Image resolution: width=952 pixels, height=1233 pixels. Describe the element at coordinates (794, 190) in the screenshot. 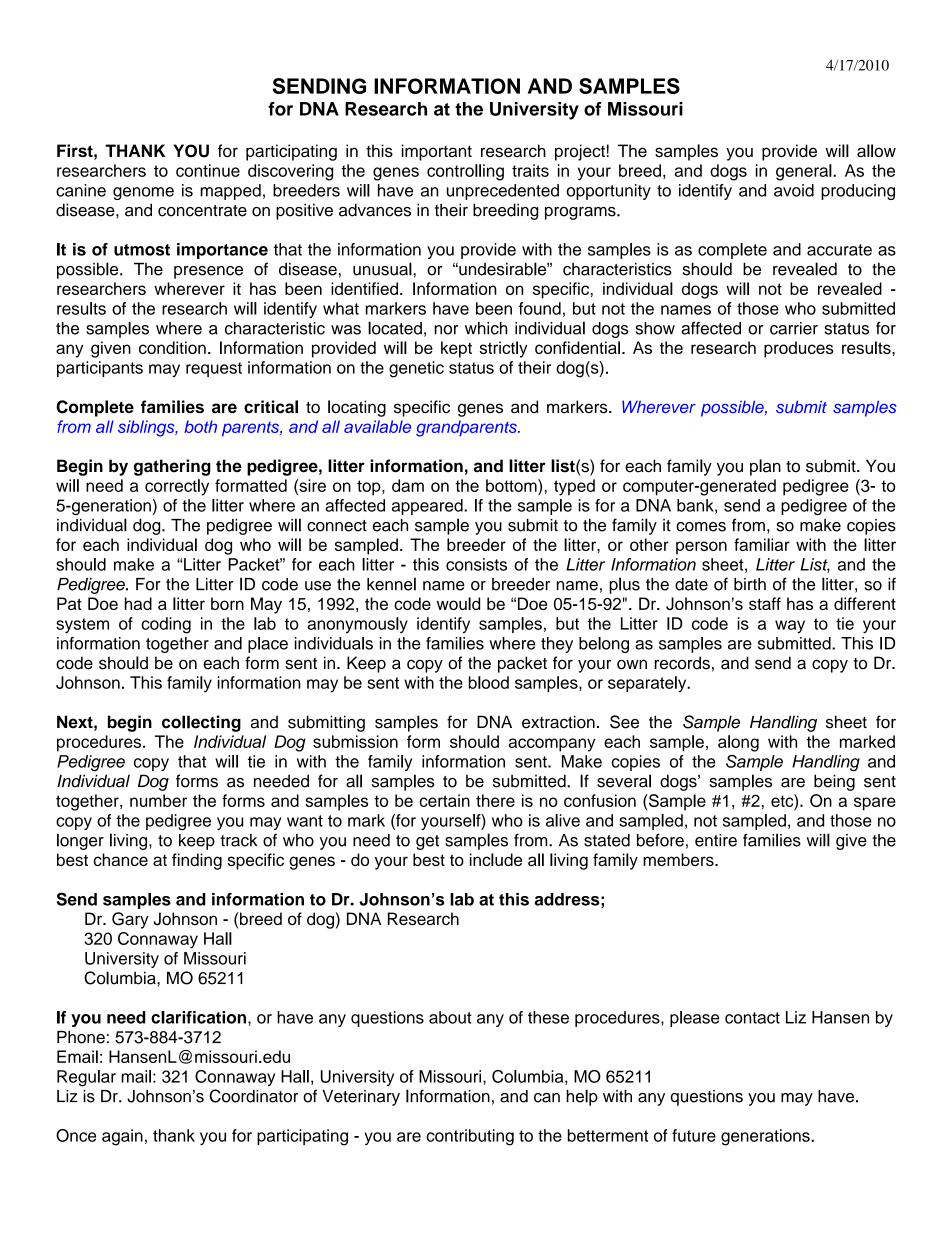

I see `avoid` at that location.
